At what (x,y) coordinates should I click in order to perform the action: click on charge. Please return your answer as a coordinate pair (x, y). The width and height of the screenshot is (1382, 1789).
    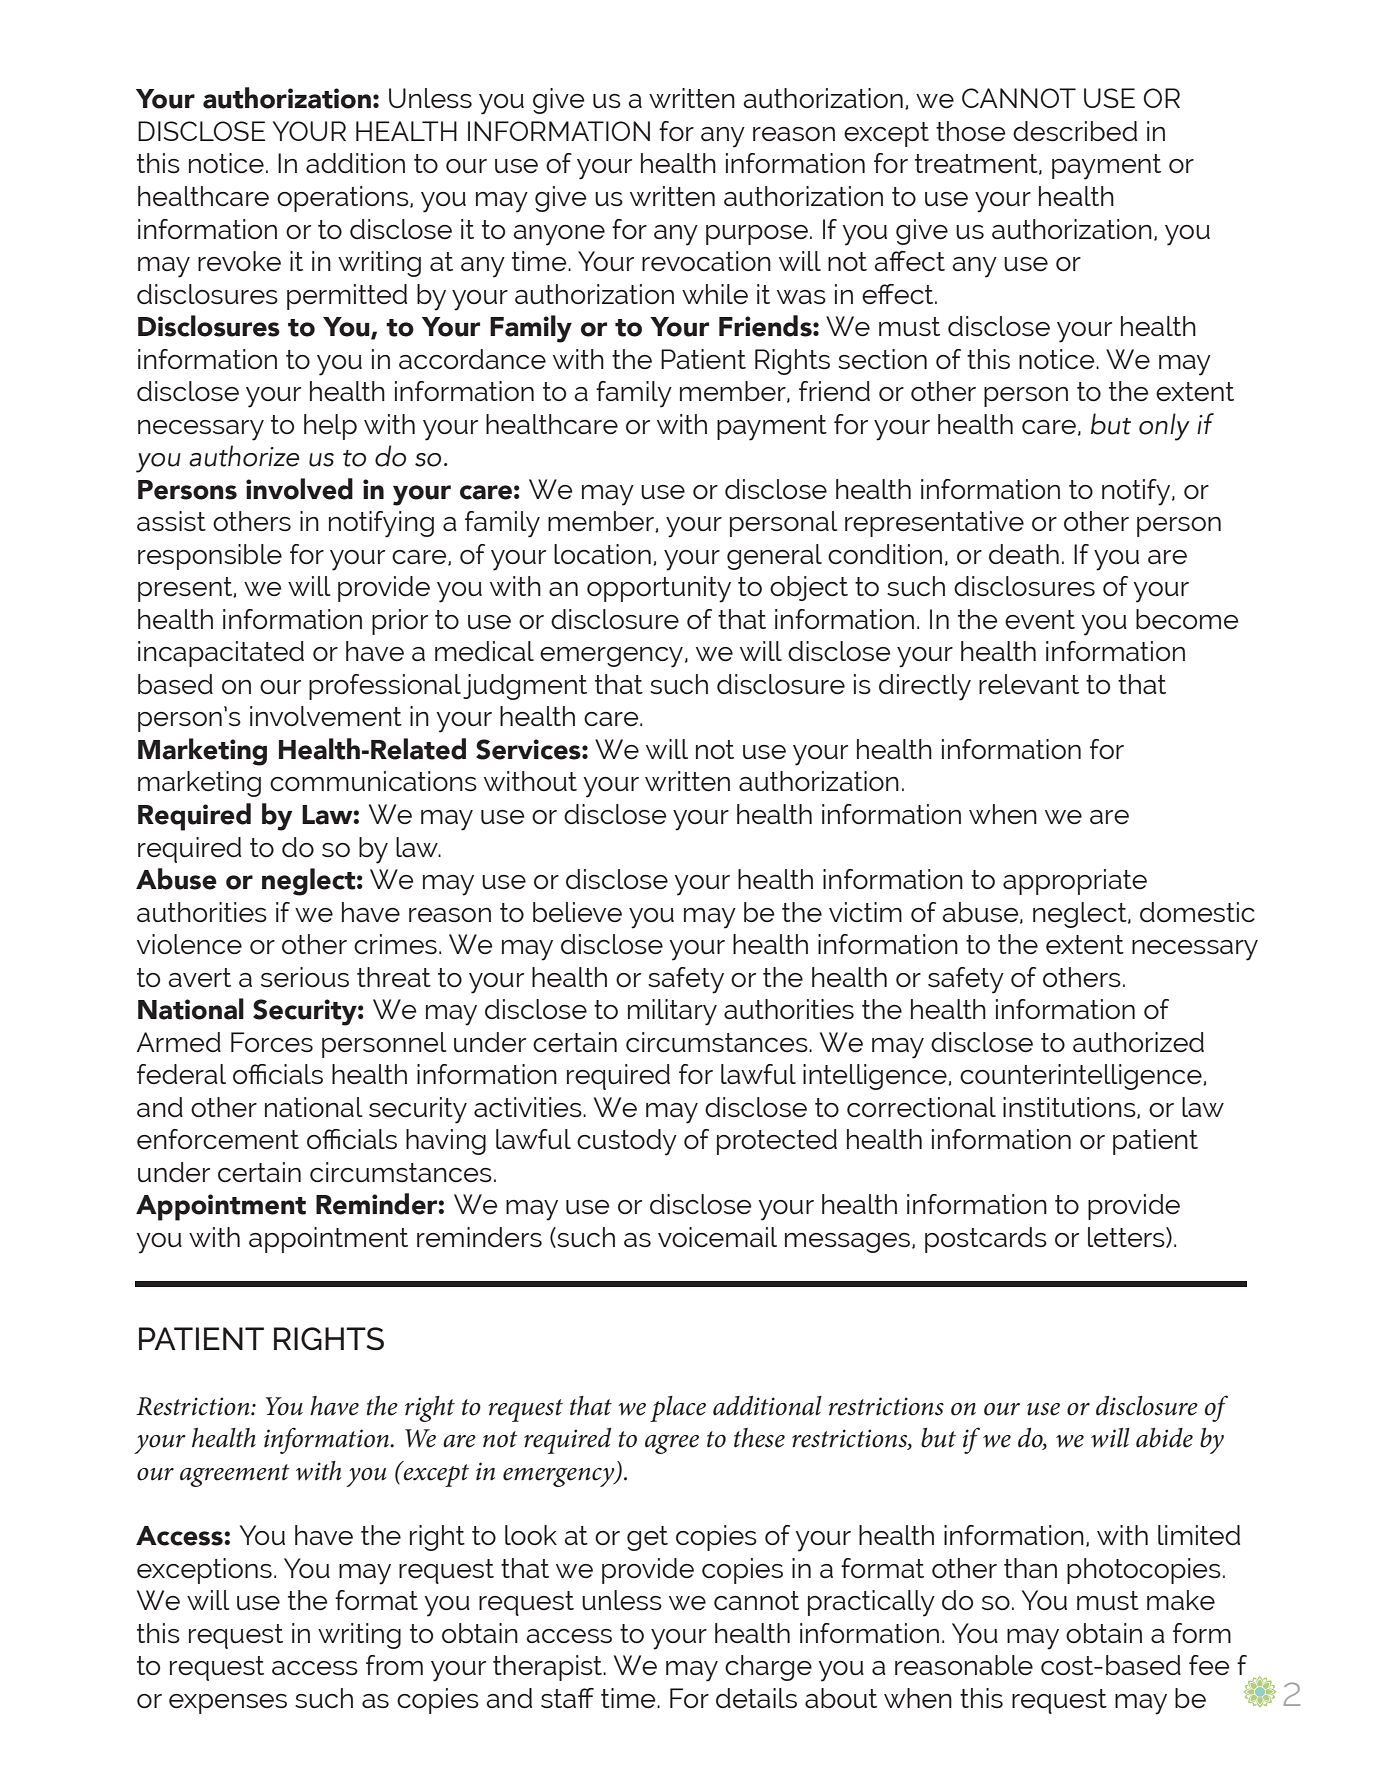
    Looking at the image, I should click on (768, 1668).
